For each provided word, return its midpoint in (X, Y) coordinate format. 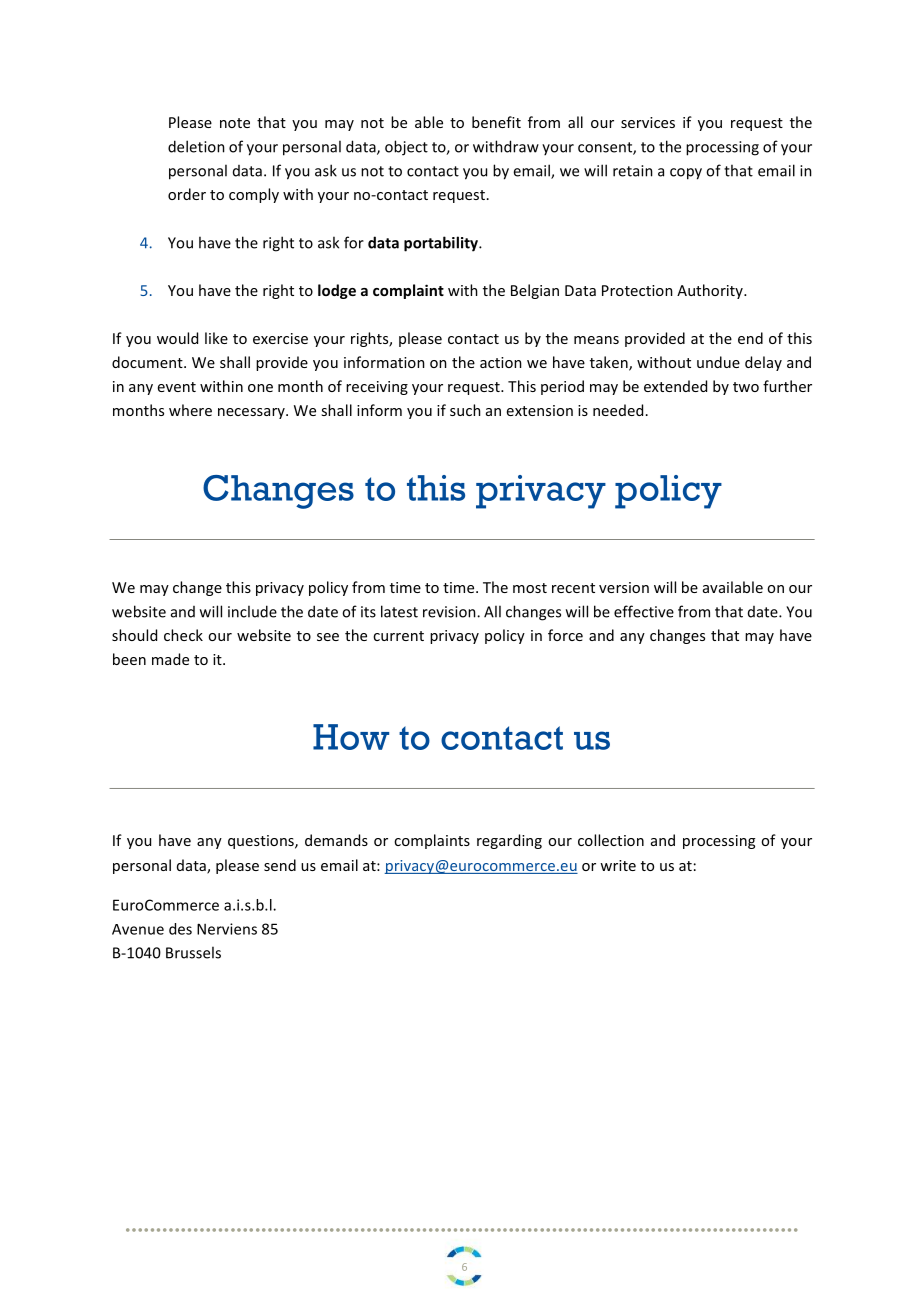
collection (611, 840)
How (351, 737)
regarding (509, 841)
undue (718, 362)
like (216, 338)
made (170, 659)
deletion (196, 146)
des (180, 929)
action (501, 362)
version (624, 587)
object (406, 148)
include (252, 611)
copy (686, 174)
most (530, 588)
